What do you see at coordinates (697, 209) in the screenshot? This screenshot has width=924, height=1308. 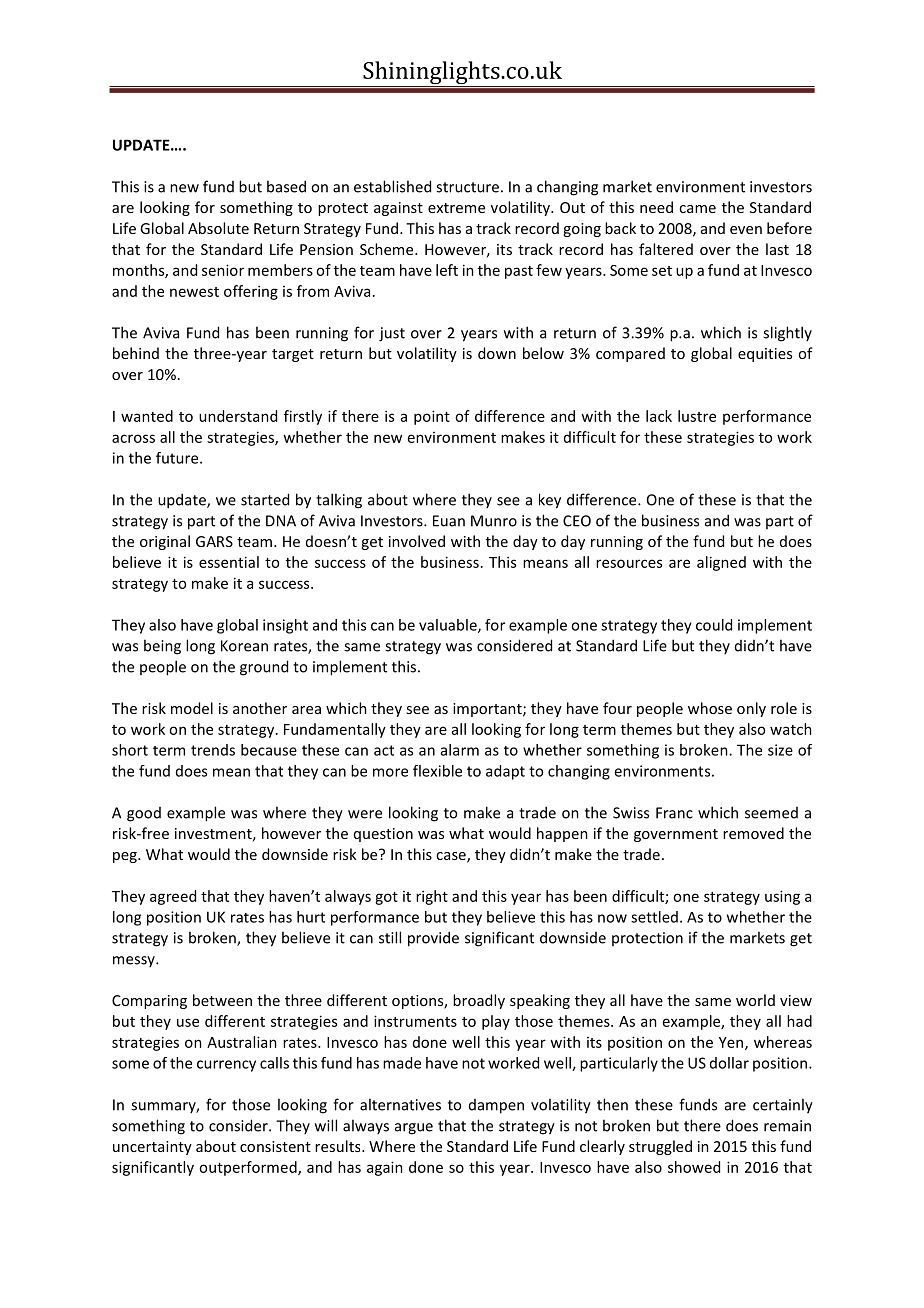 I see `came` at bounding box center [697, 209].
